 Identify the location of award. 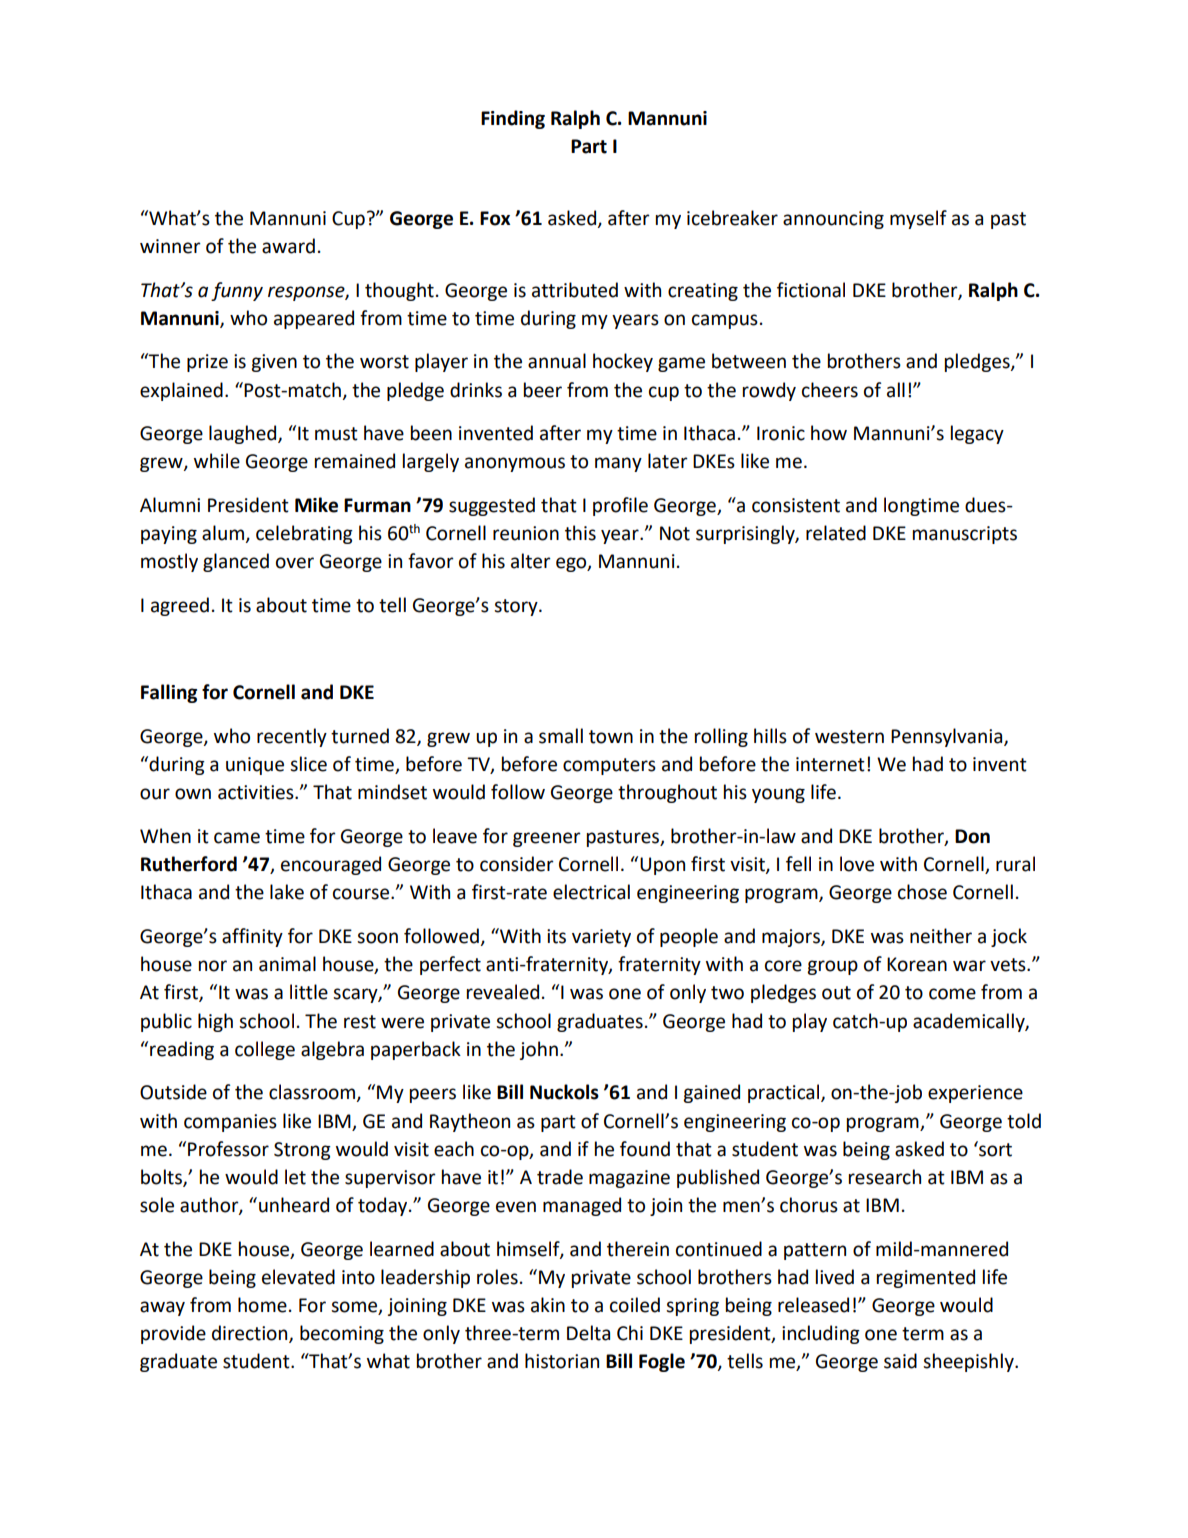
(288, 246).
